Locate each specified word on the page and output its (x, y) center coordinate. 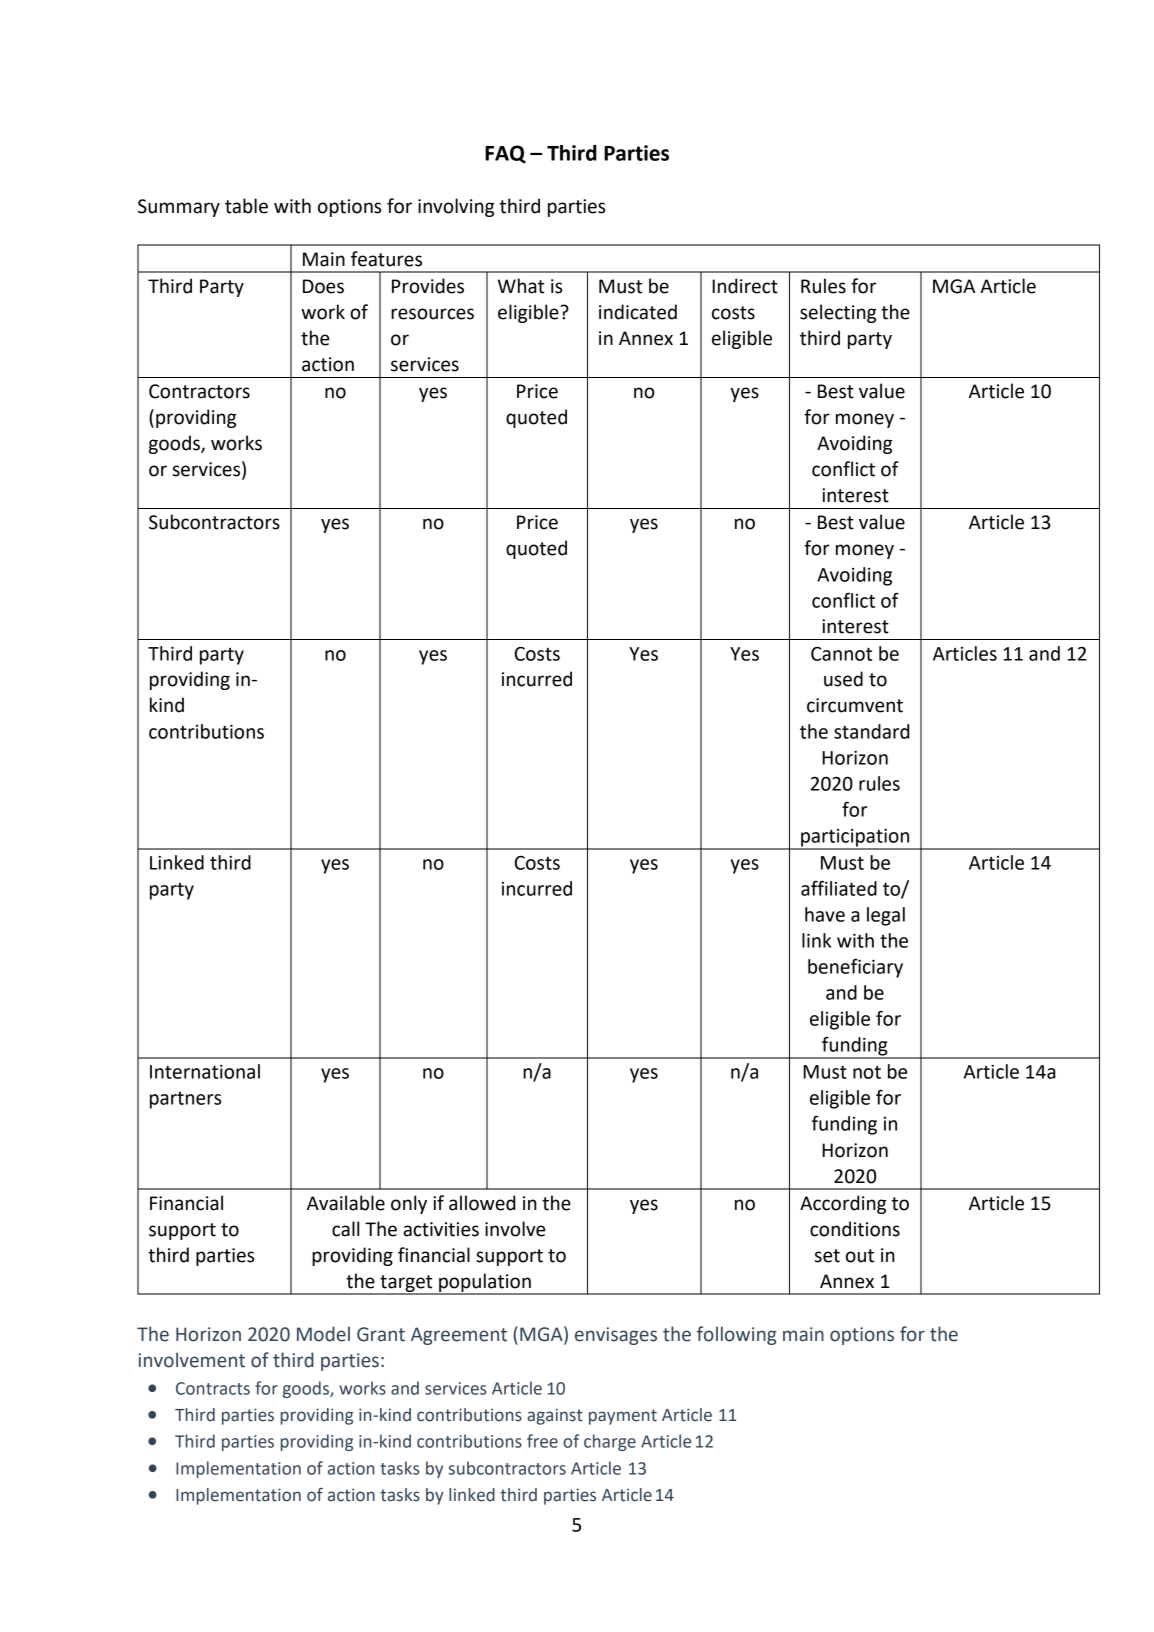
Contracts (213, 1388)
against (555, 1416)
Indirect (745, 286)
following (737, 1335)
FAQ (505, 154)
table (246, 206)
